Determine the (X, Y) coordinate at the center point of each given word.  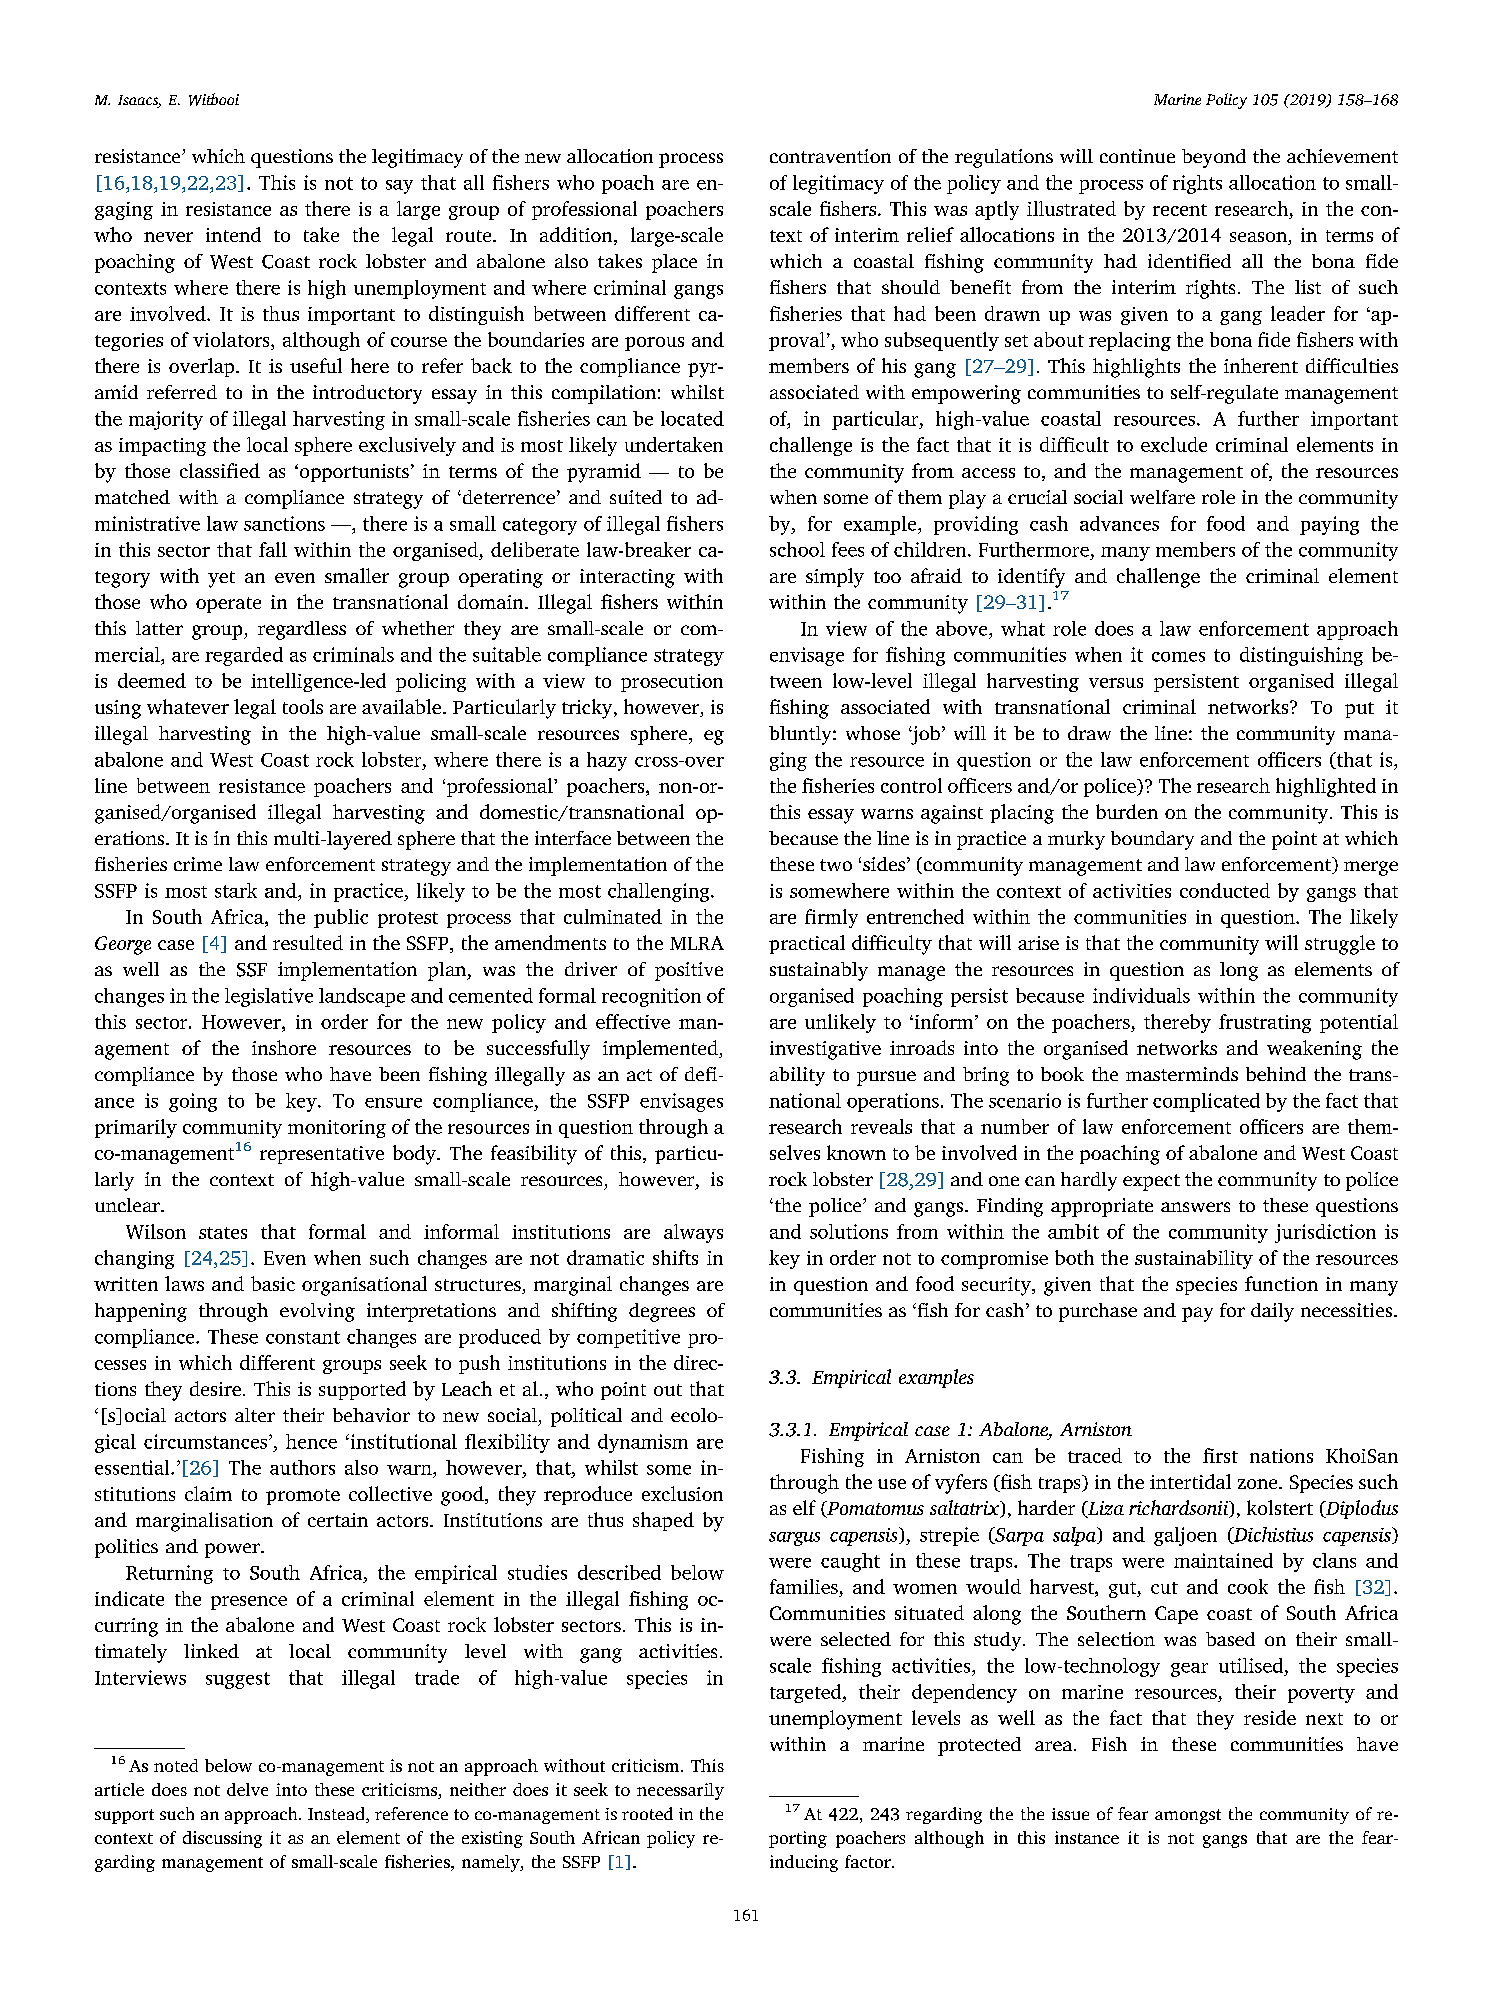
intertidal (1190, 1481)
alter (255, 1415)
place (674, 263)
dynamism (643, 1443)
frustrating (1265, 1023)
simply (835, 578)
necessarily (680, 1791)
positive (689, 971)
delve (247, 1789)
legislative (269, 997)
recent (1180, 210)
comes (1178, 657)
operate (228, 605)
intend (233, 234)
